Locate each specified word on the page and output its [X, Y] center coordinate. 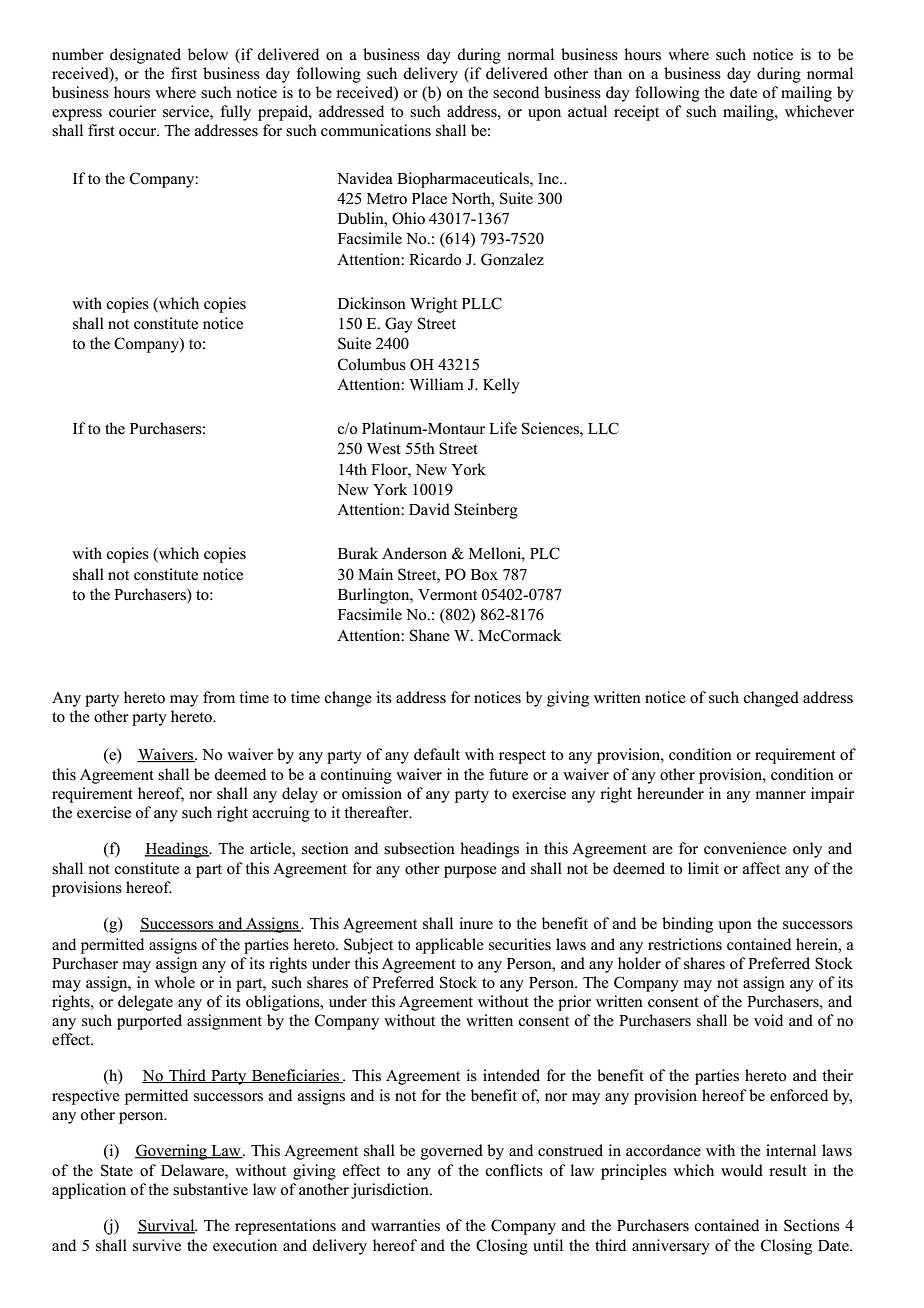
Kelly [501, 386]
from [219, 697]
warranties [405, 1225]
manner [780, 795]
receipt [636, 113]
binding [687, 925]
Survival [167, 1226]
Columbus [372, 364]
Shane [430, 635]
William [436, 384]
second [516, 92]
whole [174, 982]
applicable [450, 946]
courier [132, 111]
